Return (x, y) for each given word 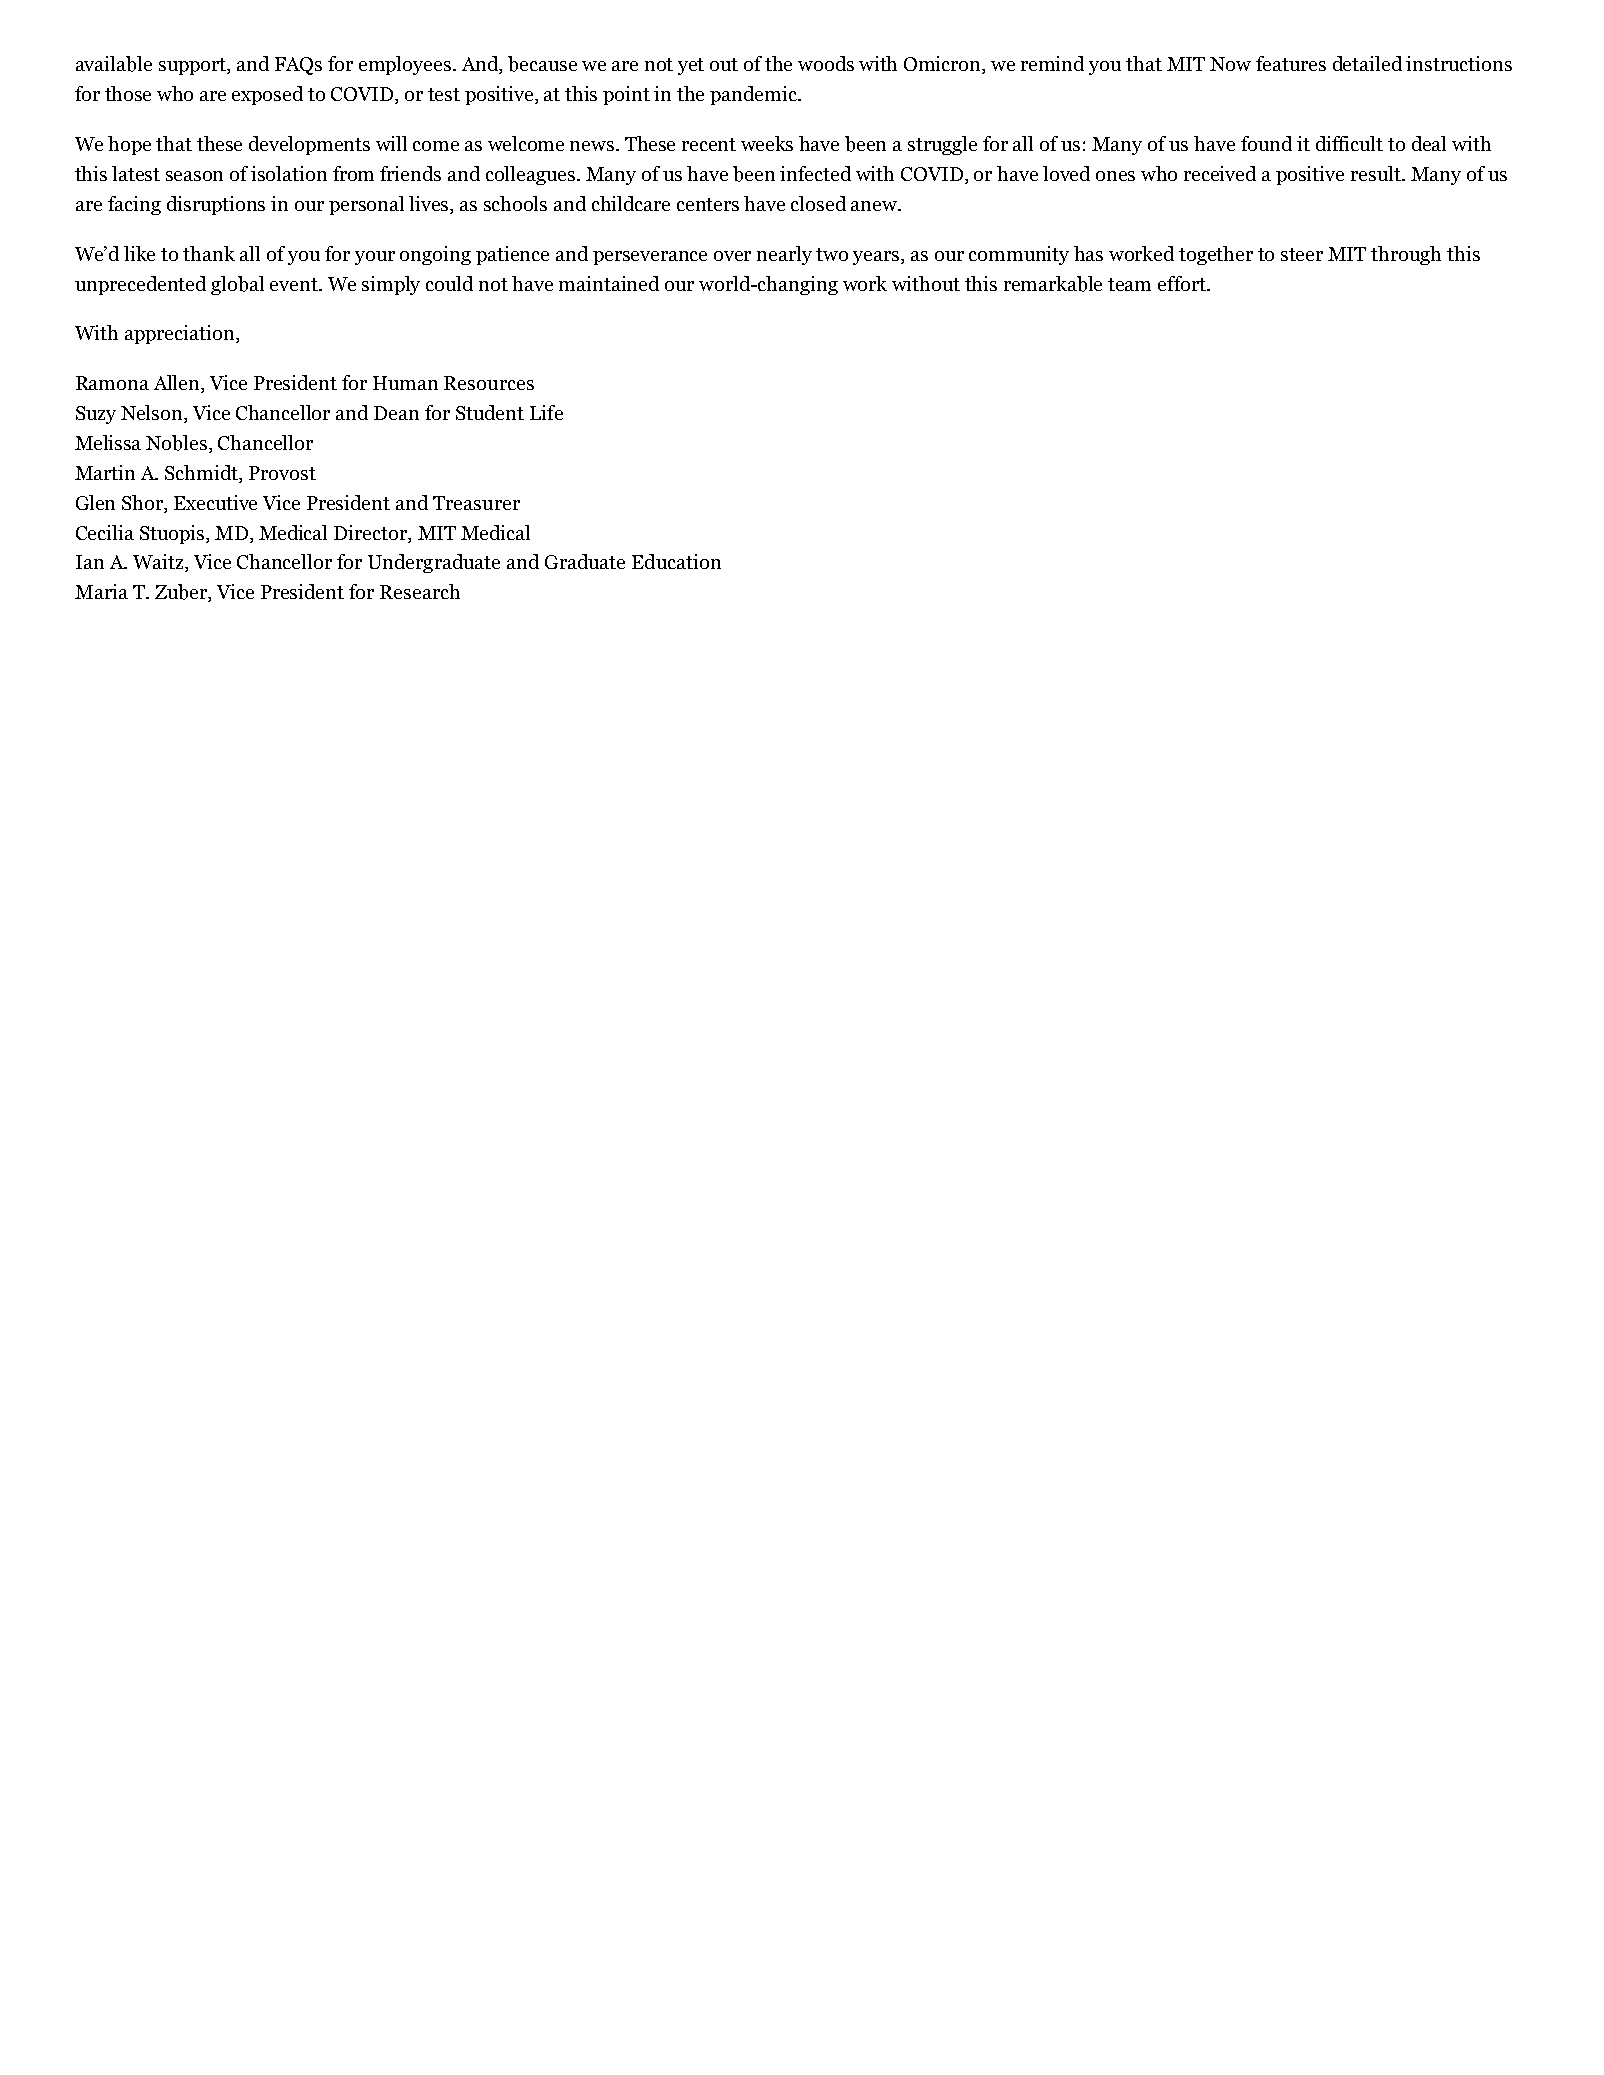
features (1291, 63)
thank (209, 253)
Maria (101, 591)
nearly (784, 255)
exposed (267, 95)
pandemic (755, 95)
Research (420, 591)
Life (546, 412)
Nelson (153, 414)
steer (1302, 254)
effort (1183, 283)
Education (676, 561)
